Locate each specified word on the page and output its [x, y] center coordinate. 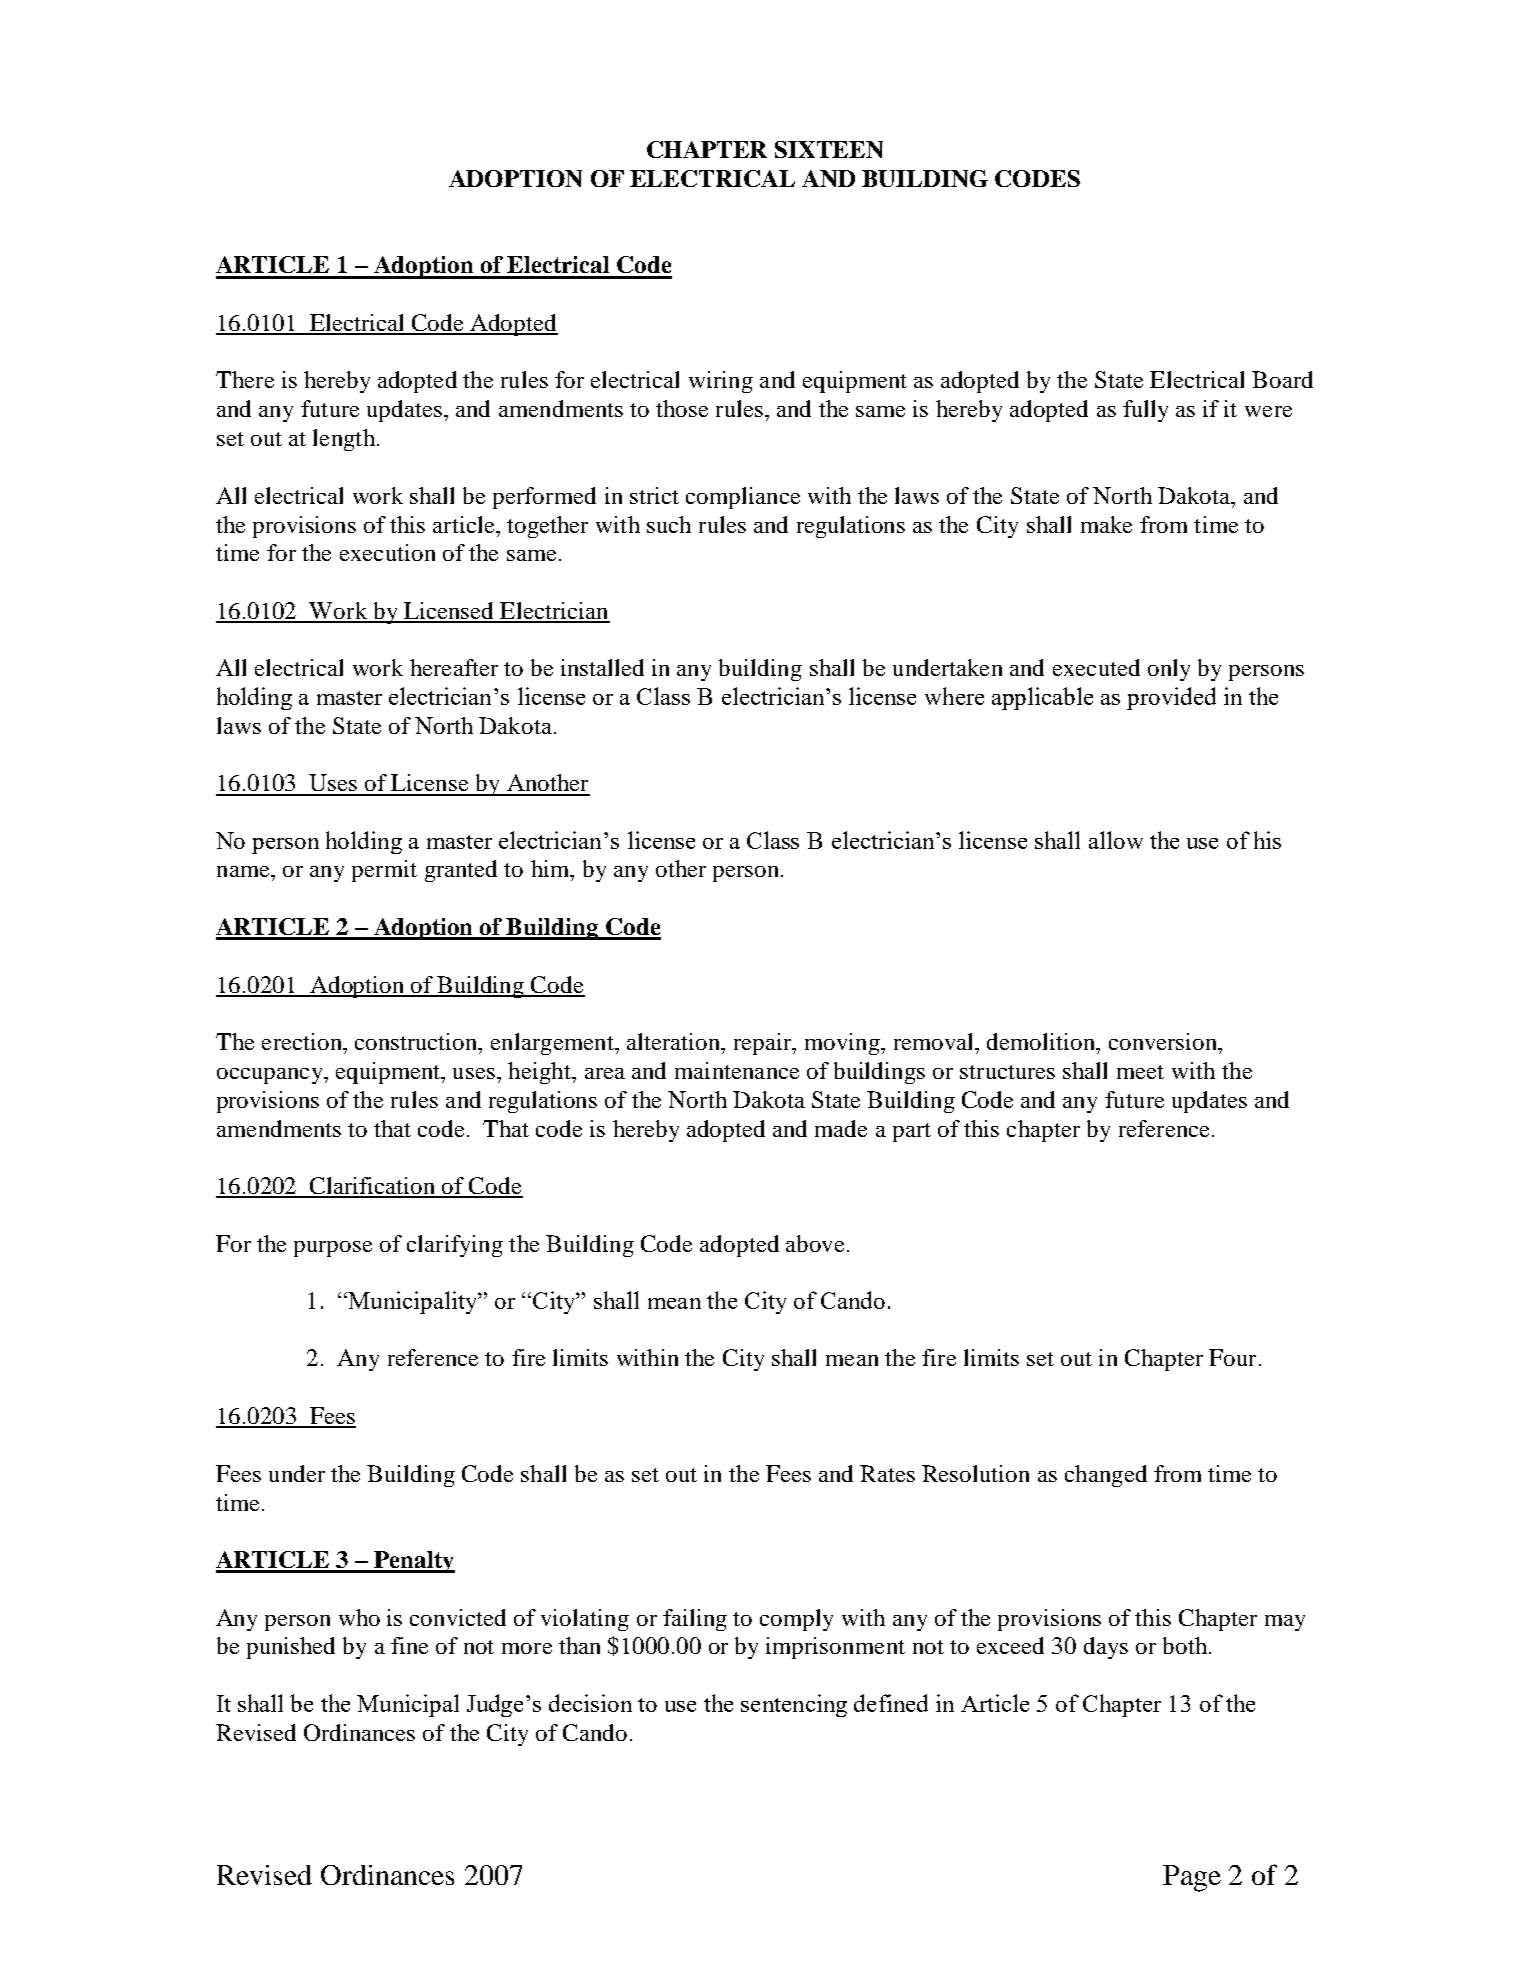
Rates [887, 1473]
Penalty [413, 1562]
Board [1282, 379]
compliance [743, 498]
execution [387, 552]
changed [1106, 1476]
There [245, 379]
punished [291, 1648]
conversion [1164, 1041]
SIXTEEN [829, 149]
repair [764, 1044]
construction [417, 1041]
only [1169, 670]
